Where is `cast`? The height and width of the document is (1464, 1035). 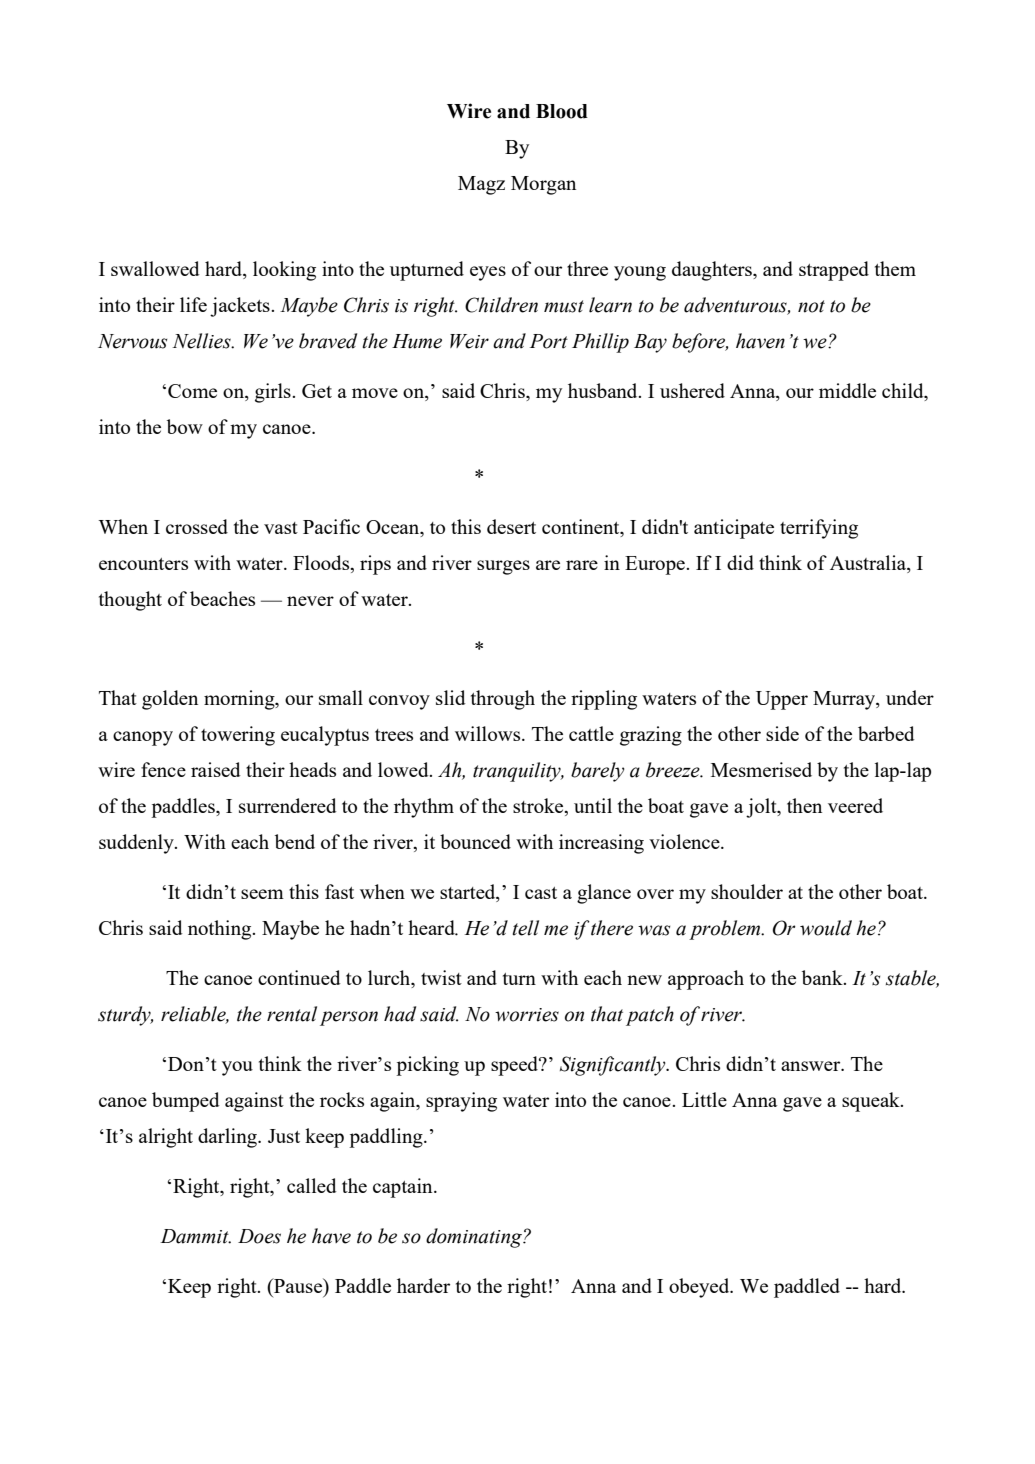
cast is located at coordinates (541, 893).
